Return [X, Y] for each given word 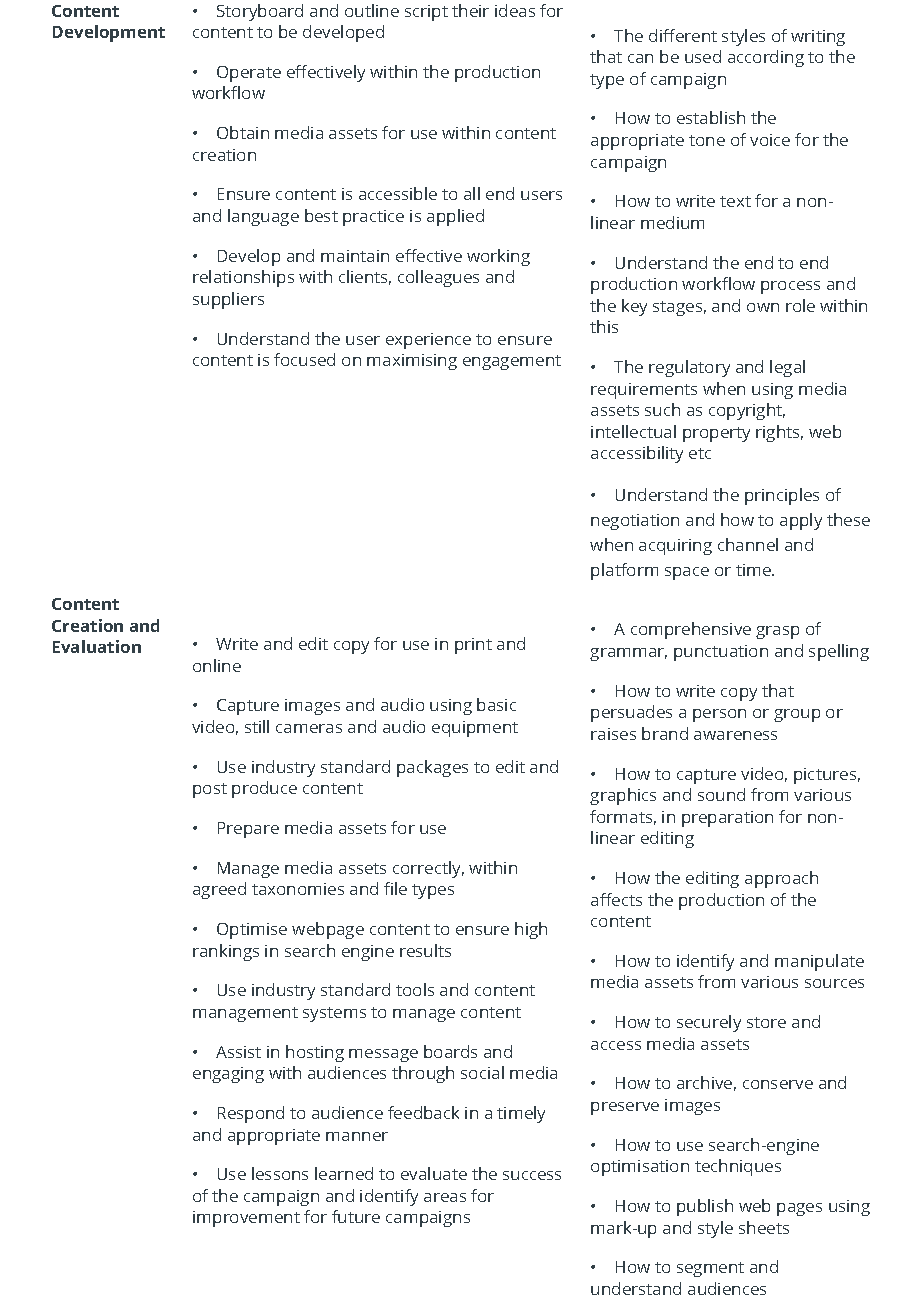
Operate [249, 74]
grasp [777, 632]
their [470, 10]
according [766, 58]
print [473, 646]
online [217, 665]
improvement [246, 1219]
